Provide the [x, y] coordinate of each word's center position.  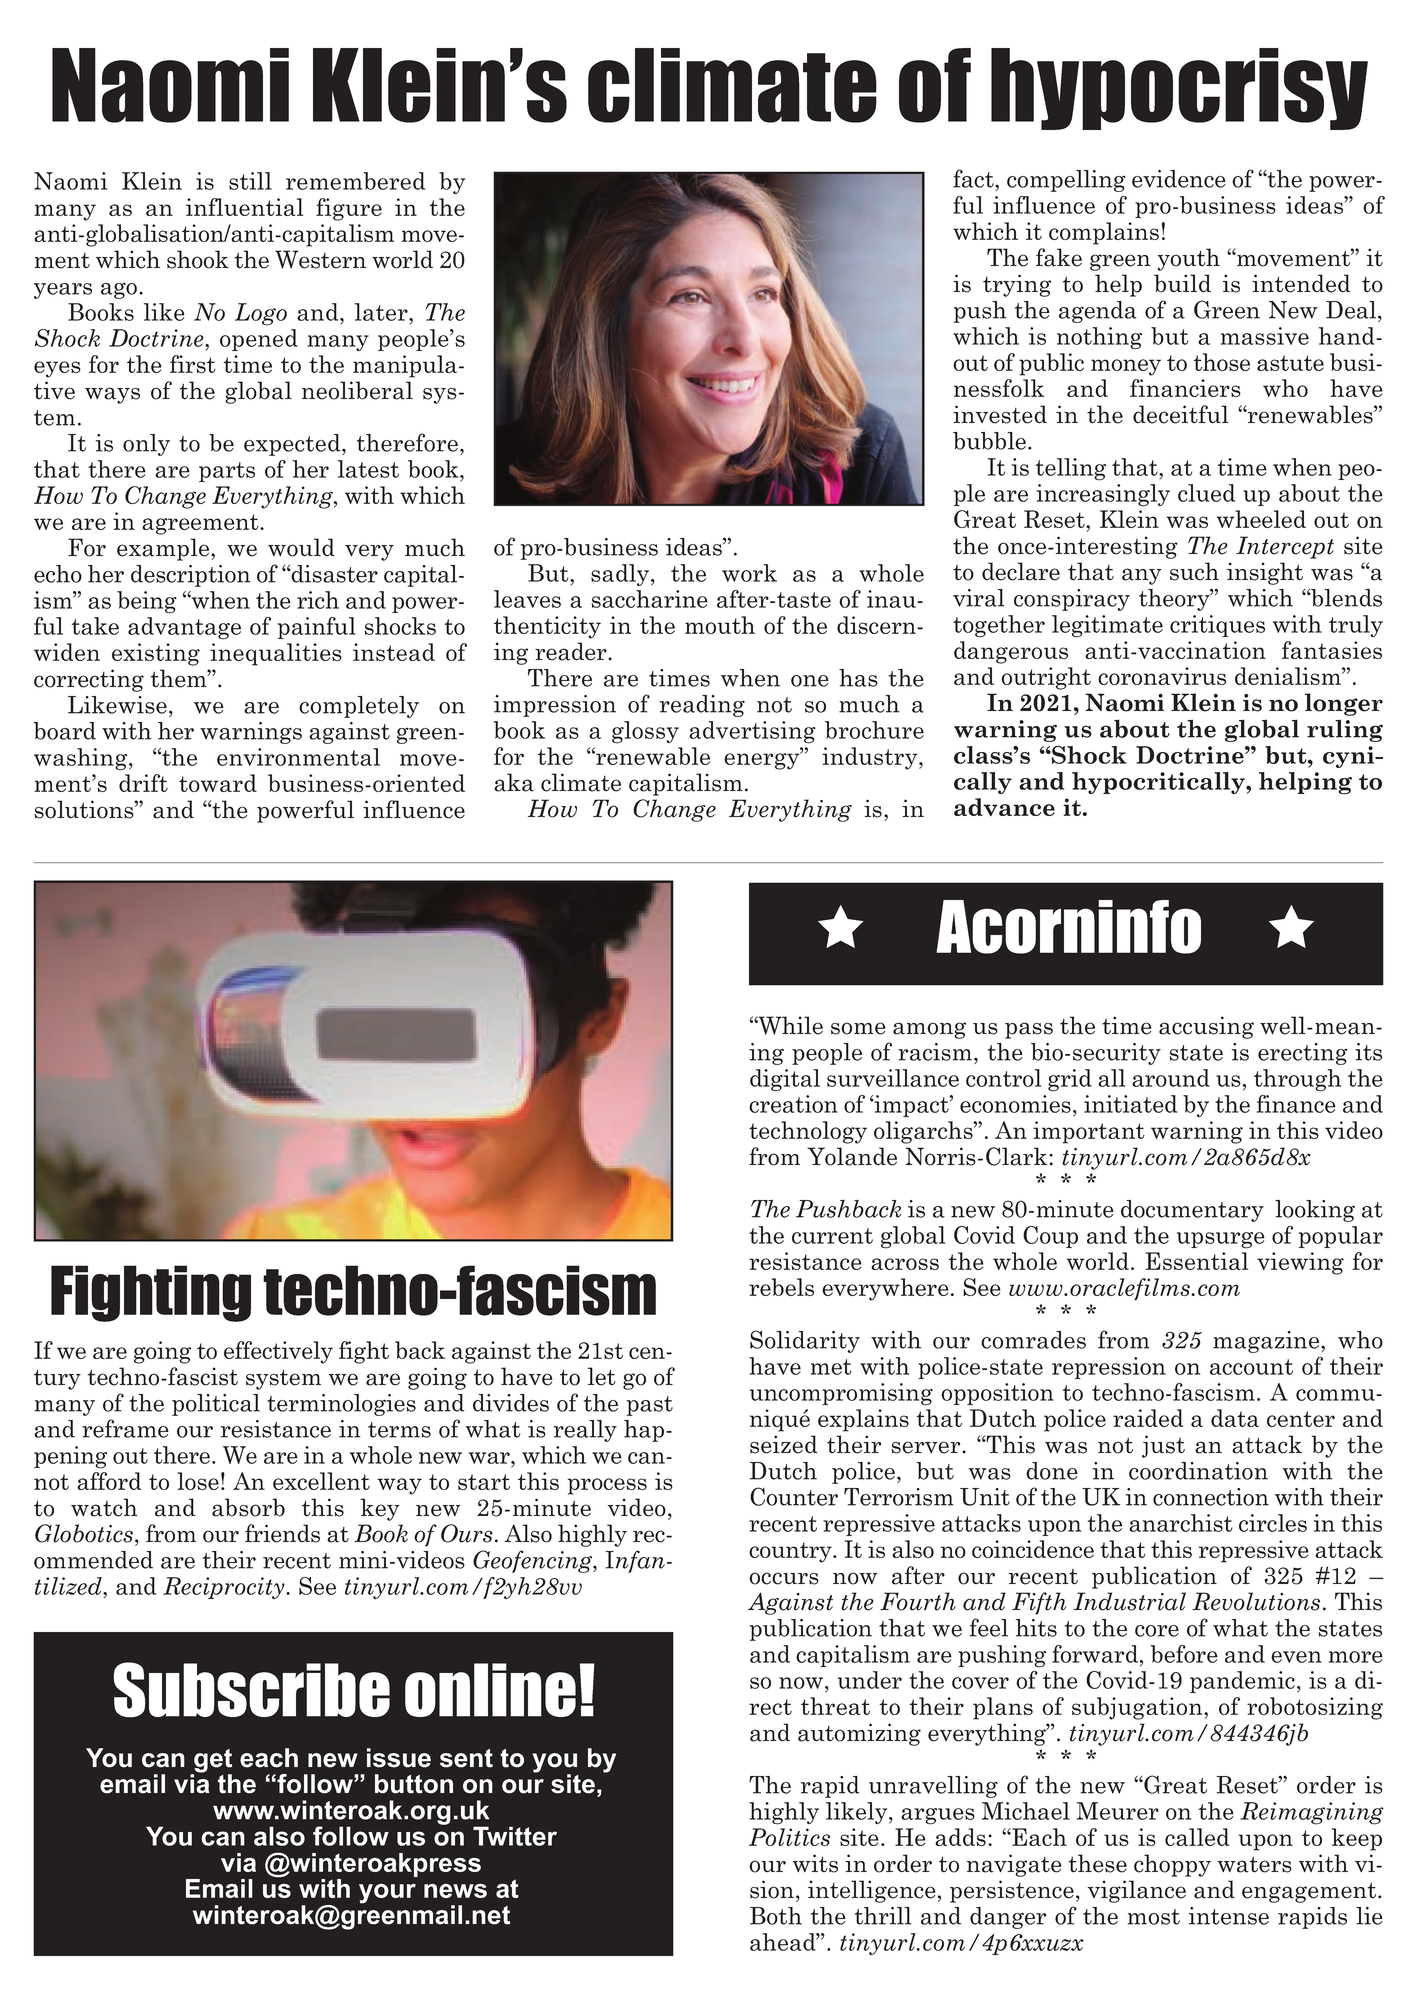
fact [974, 178]
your [387, 1894]
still [250, 181]
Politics [789, 1837]
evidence [1179, 179]
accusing [1206, 1027]
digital [785, 1080]
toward [218, 783]
